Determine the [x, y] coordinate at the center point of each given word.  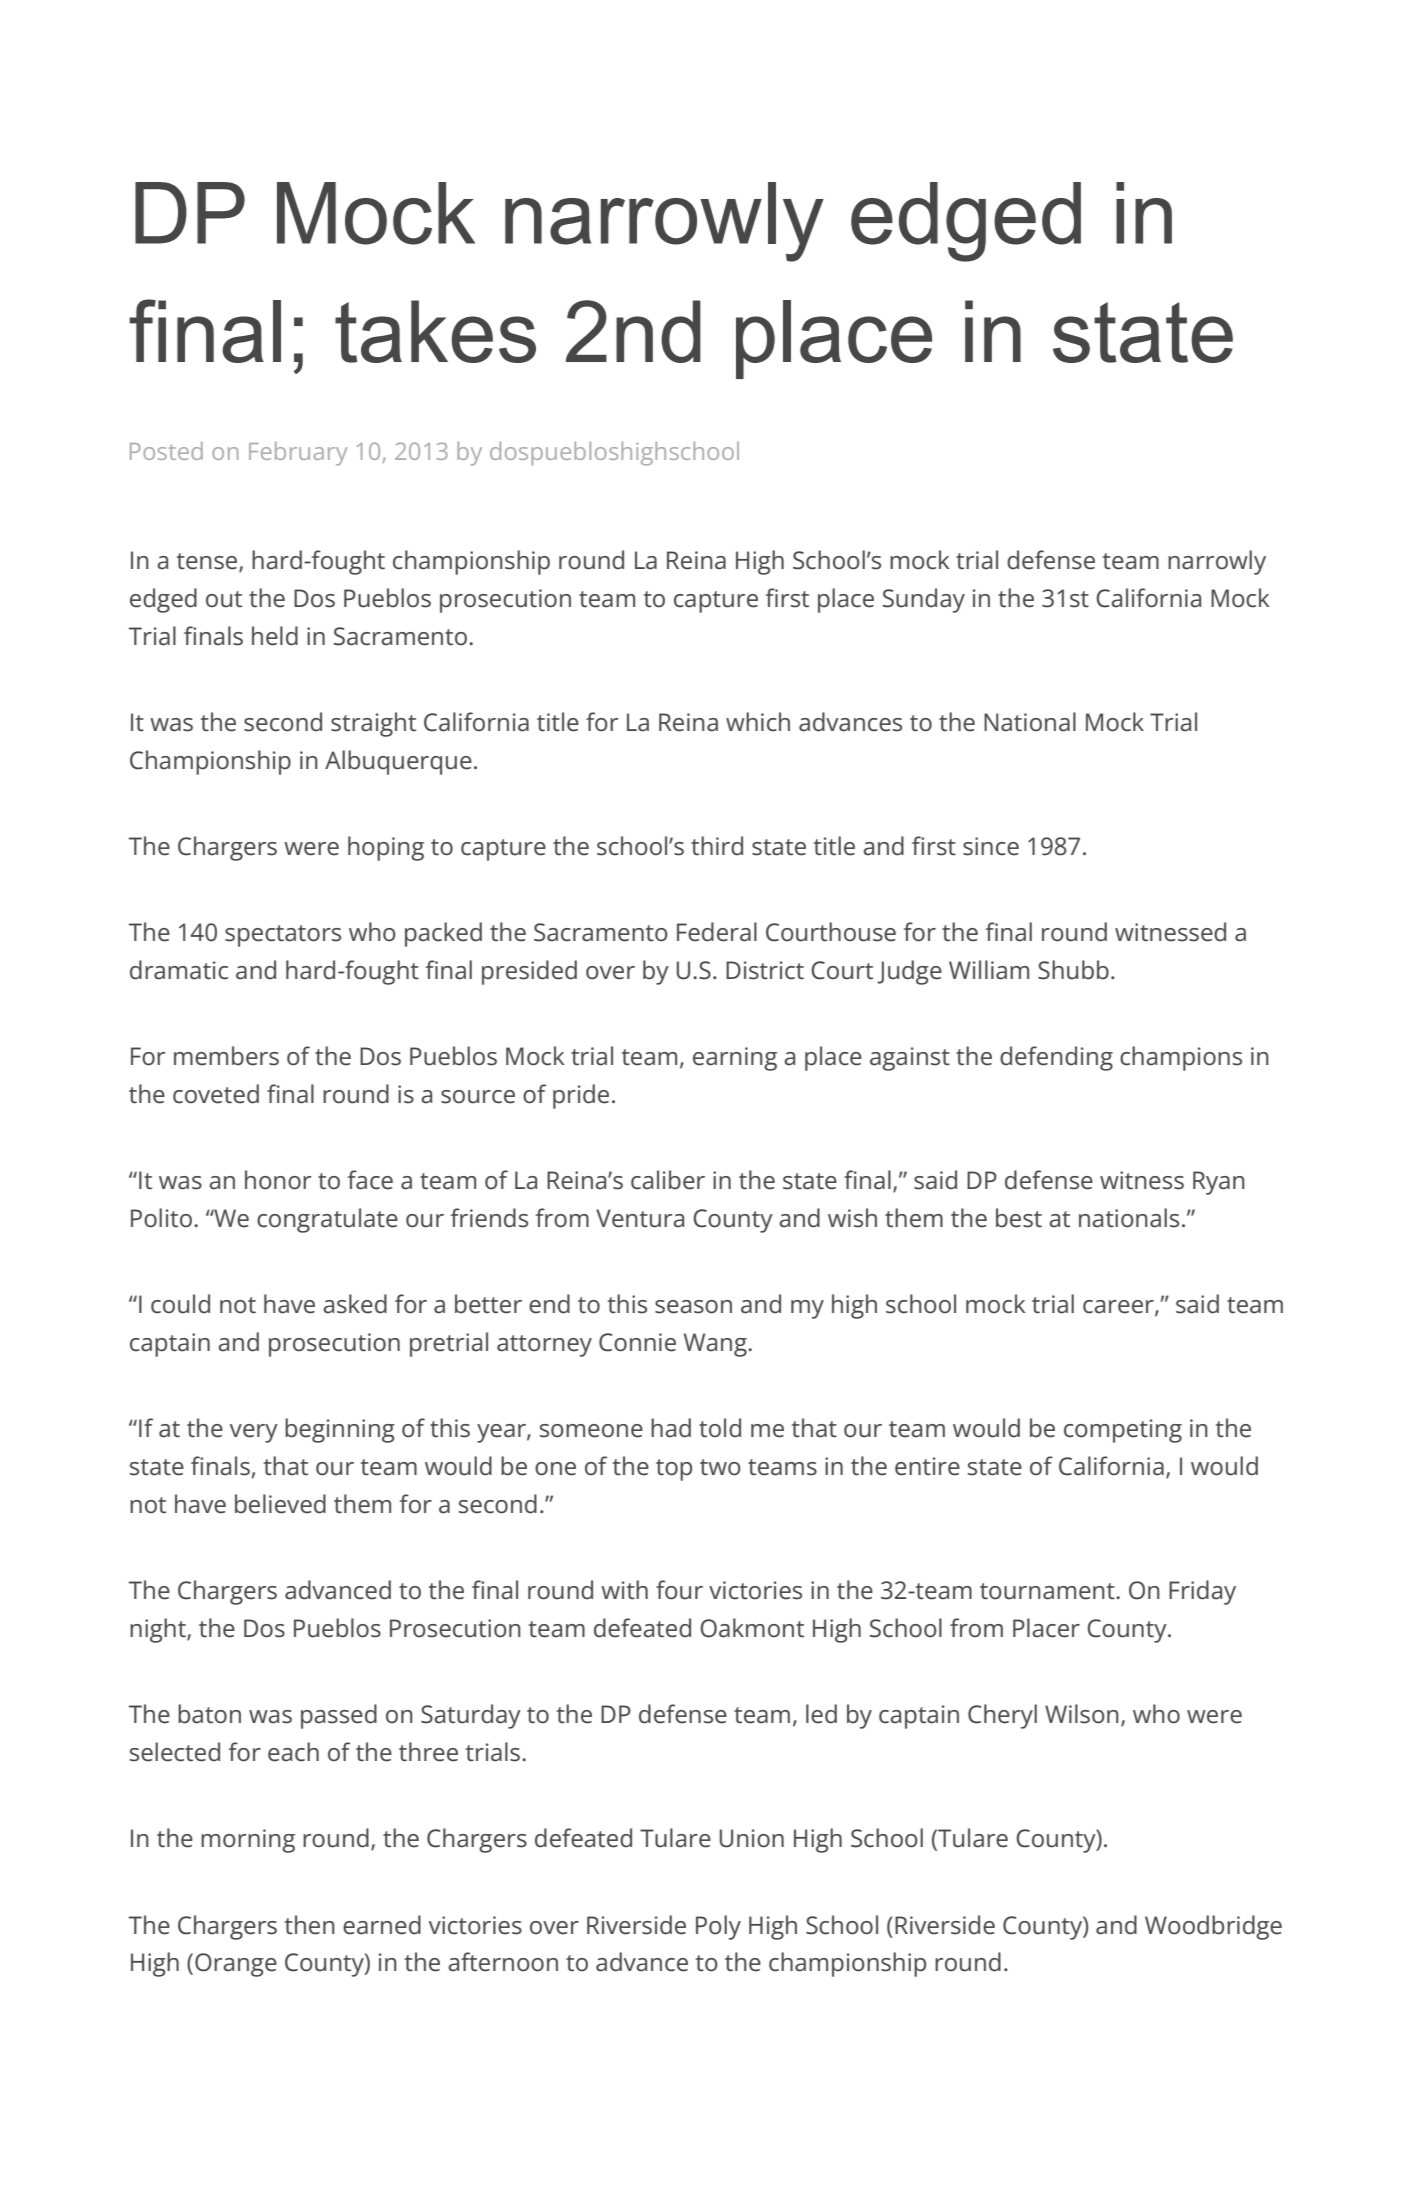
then [310, 1925]
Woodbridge [1213, 1927]
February [298, 454]
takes [435, 331]
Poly [718, 1927]
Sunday [924, 600]
